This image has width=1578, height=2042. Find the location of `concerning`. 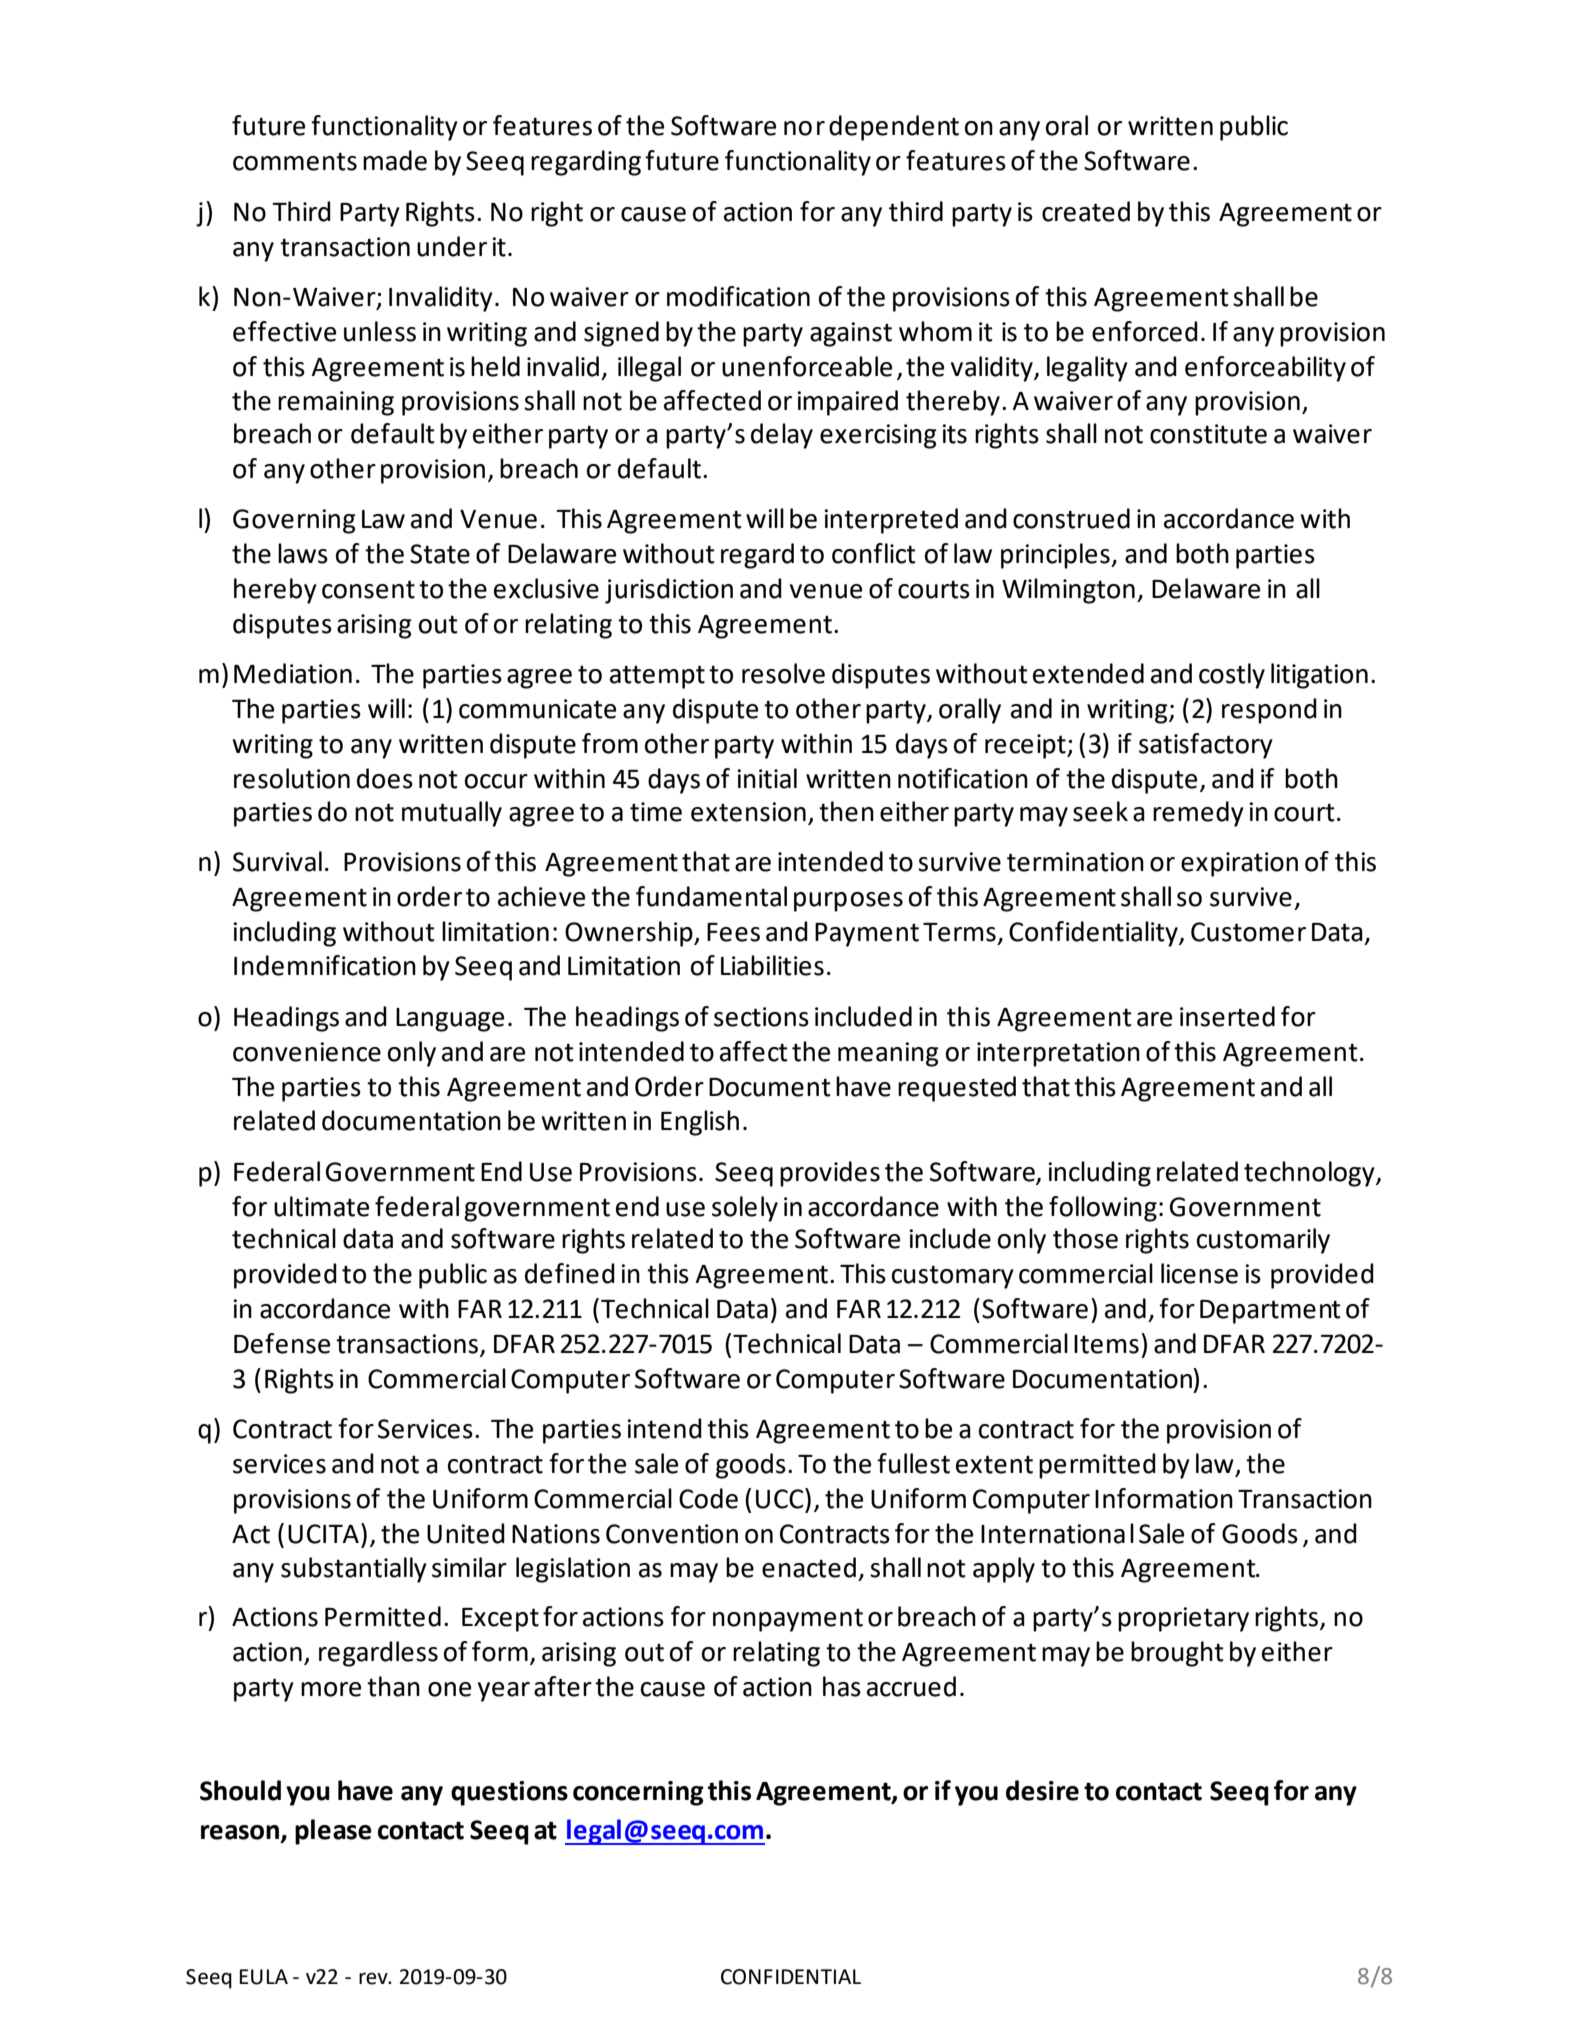

concerning is located at coordinates (638, 1793).
